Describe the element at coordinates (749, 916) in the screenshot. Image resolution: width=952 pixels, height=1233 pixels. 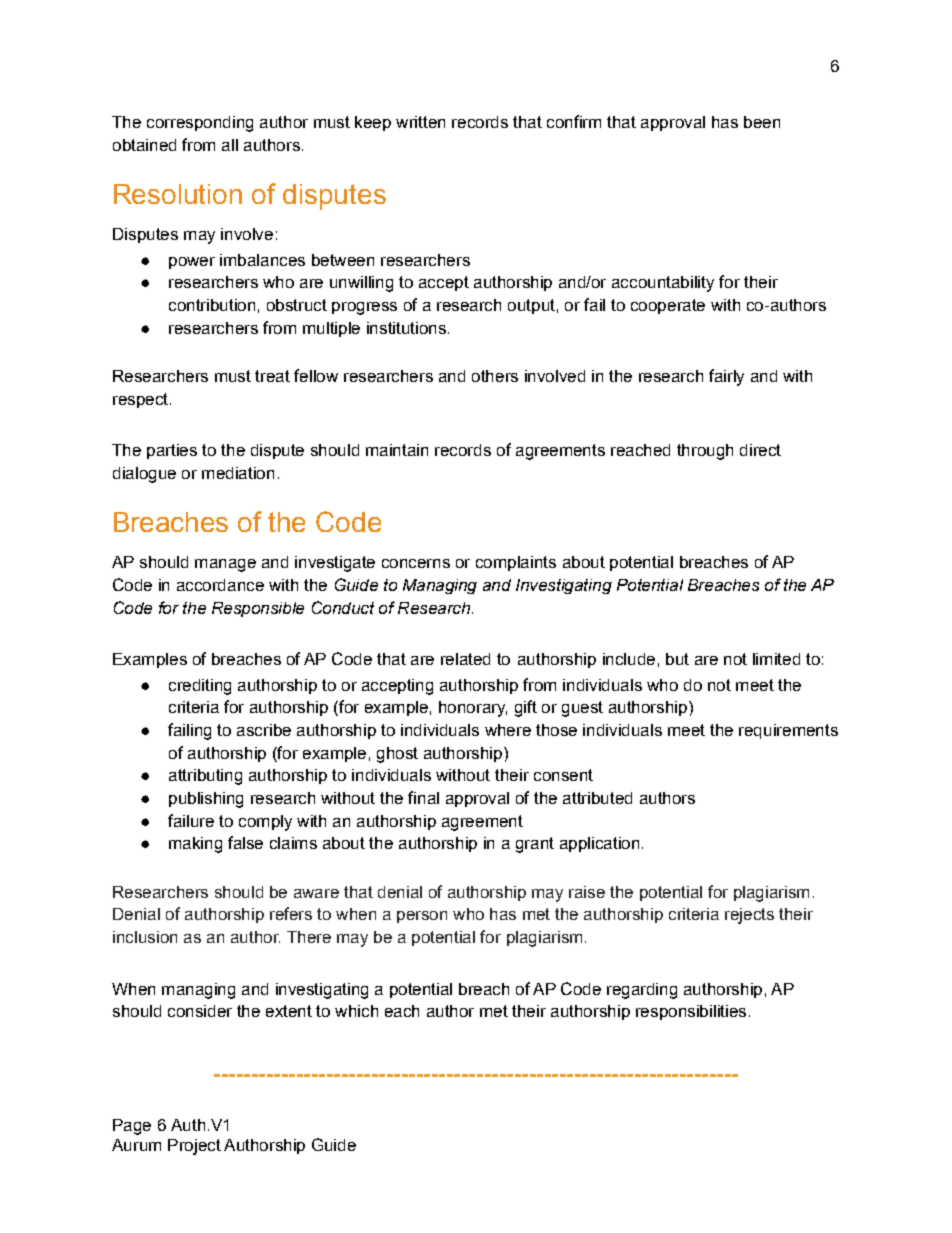
I see `rejects` at that location.
